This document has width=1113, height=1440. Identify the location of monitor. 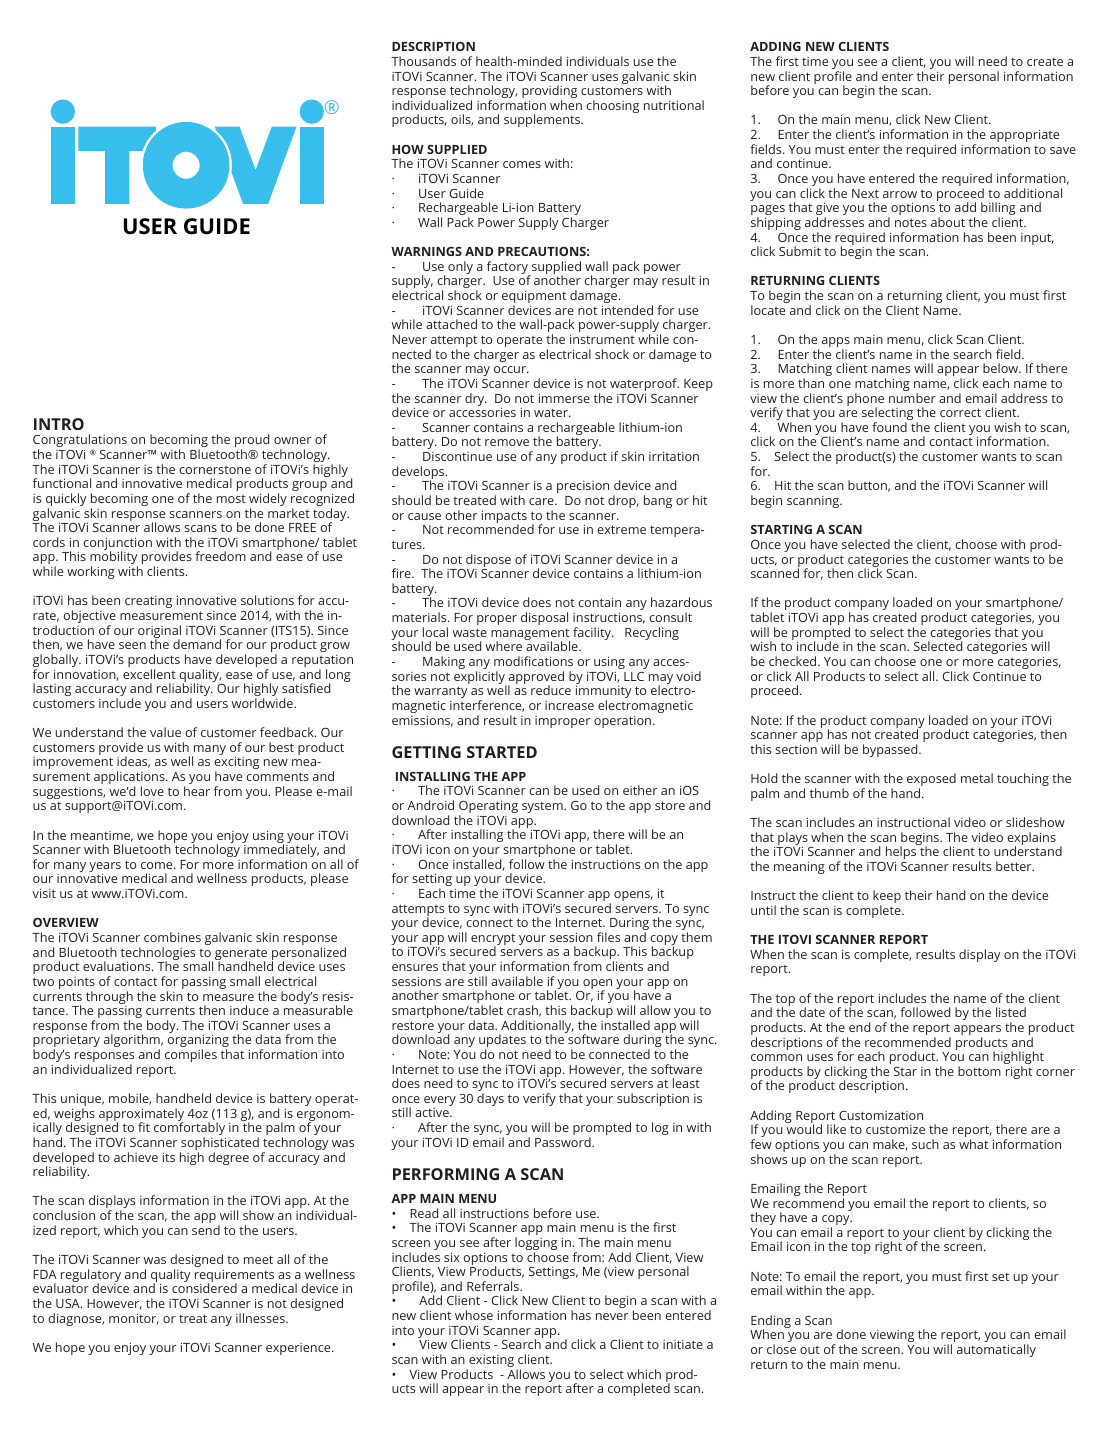
(134, 1319).
